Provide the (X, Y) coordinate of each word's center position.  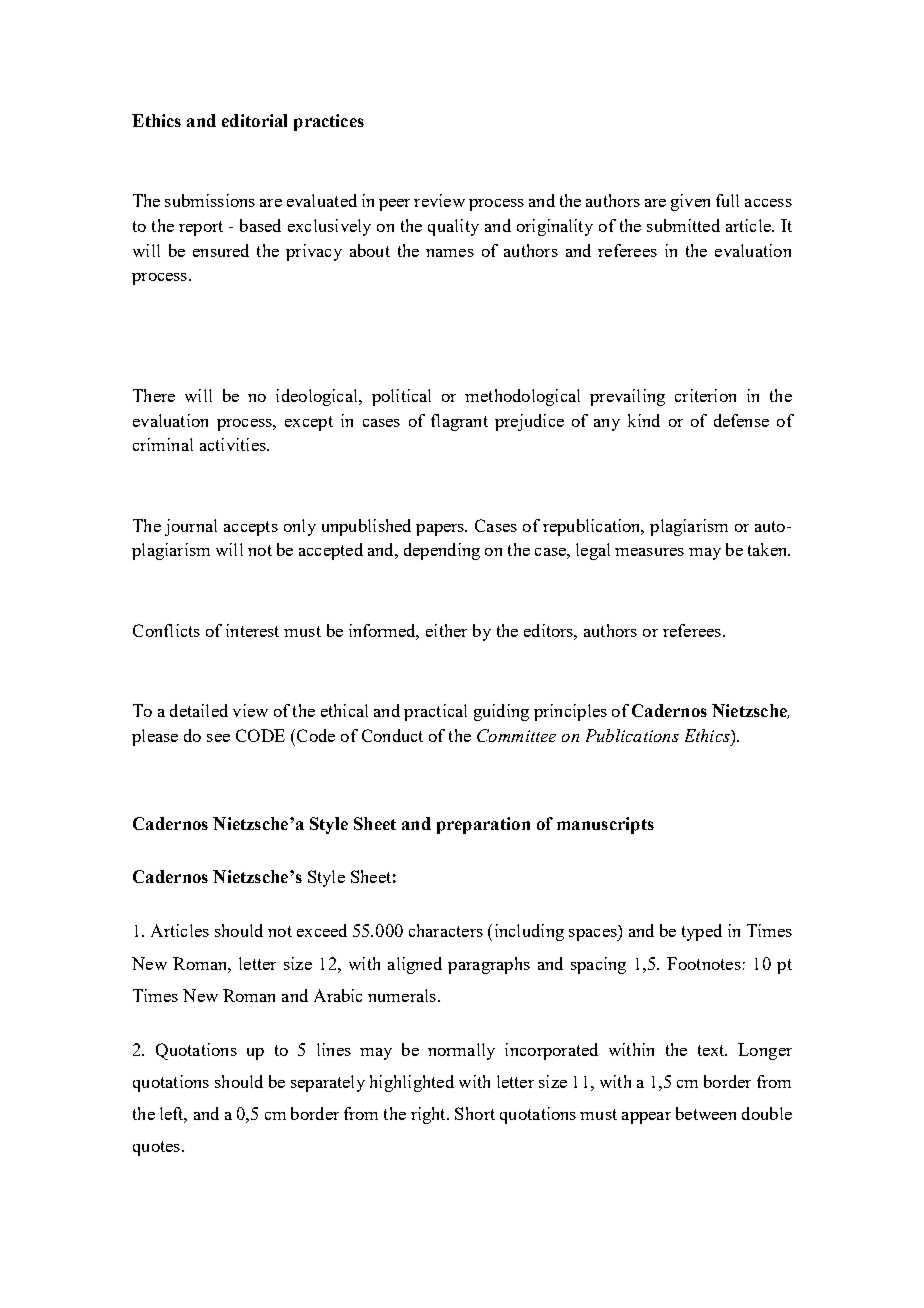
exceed (322, 930)
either (446, 630)
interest (252, 630)
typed (702, 932)
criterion (705, 395)
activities (234, 444)
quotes (156, 1148)
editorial (254, 120)
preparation (483, 825)
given (690, 202)
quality (453, 227)
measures (649, 552)
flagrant (459, 422)
